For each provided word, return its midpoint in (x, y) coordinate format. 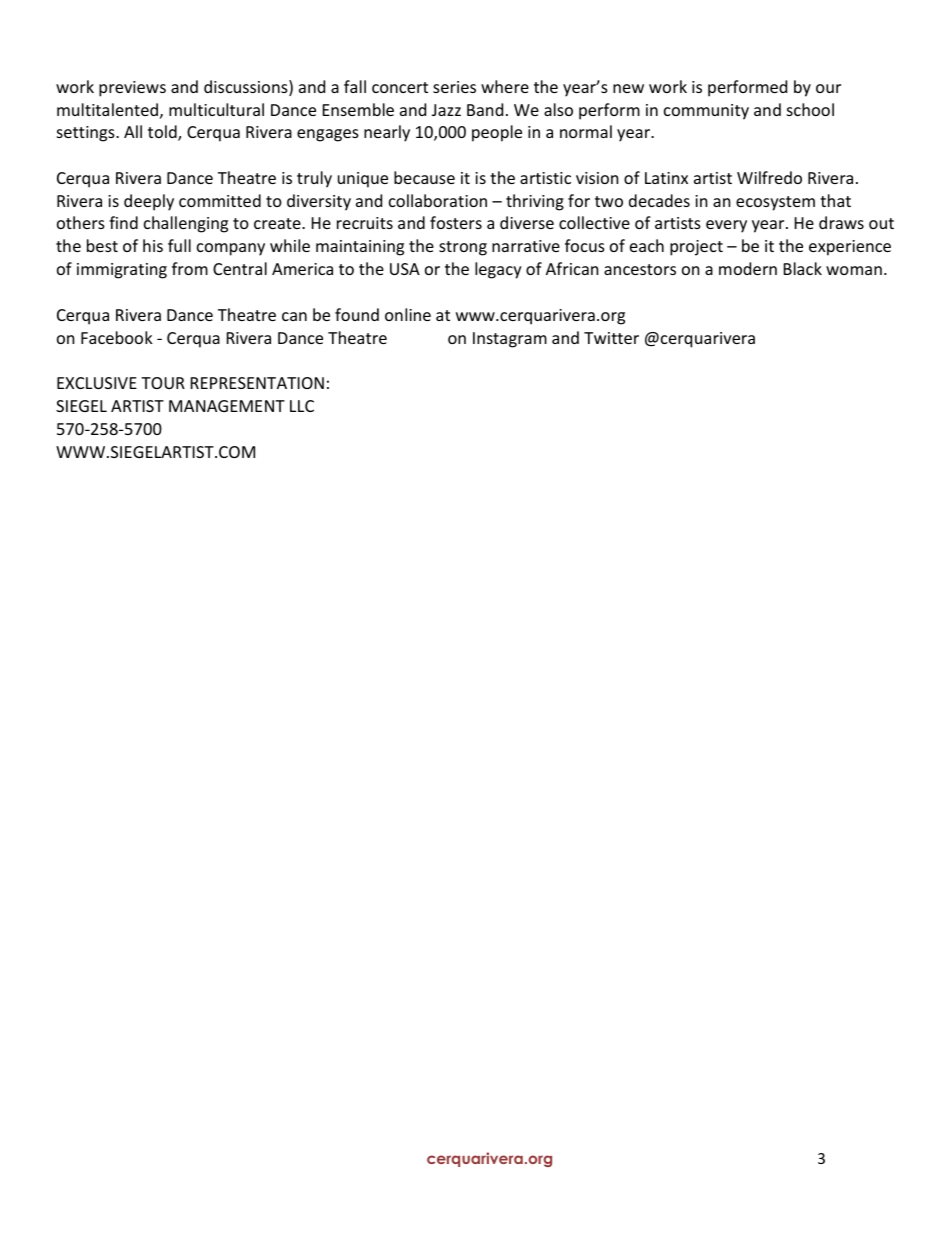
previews (132, 89)
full (179, 245)
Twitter (611, 338)
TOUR (163, 383)
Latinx (666, 178)
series (454, 87)
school (810, 109)
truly (314, 179)
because (424, 177)
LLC (302, 406)
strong (463, 248)
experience (850, 248)
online (408, 314)
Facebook (117, 337)
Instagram (510, 340)
